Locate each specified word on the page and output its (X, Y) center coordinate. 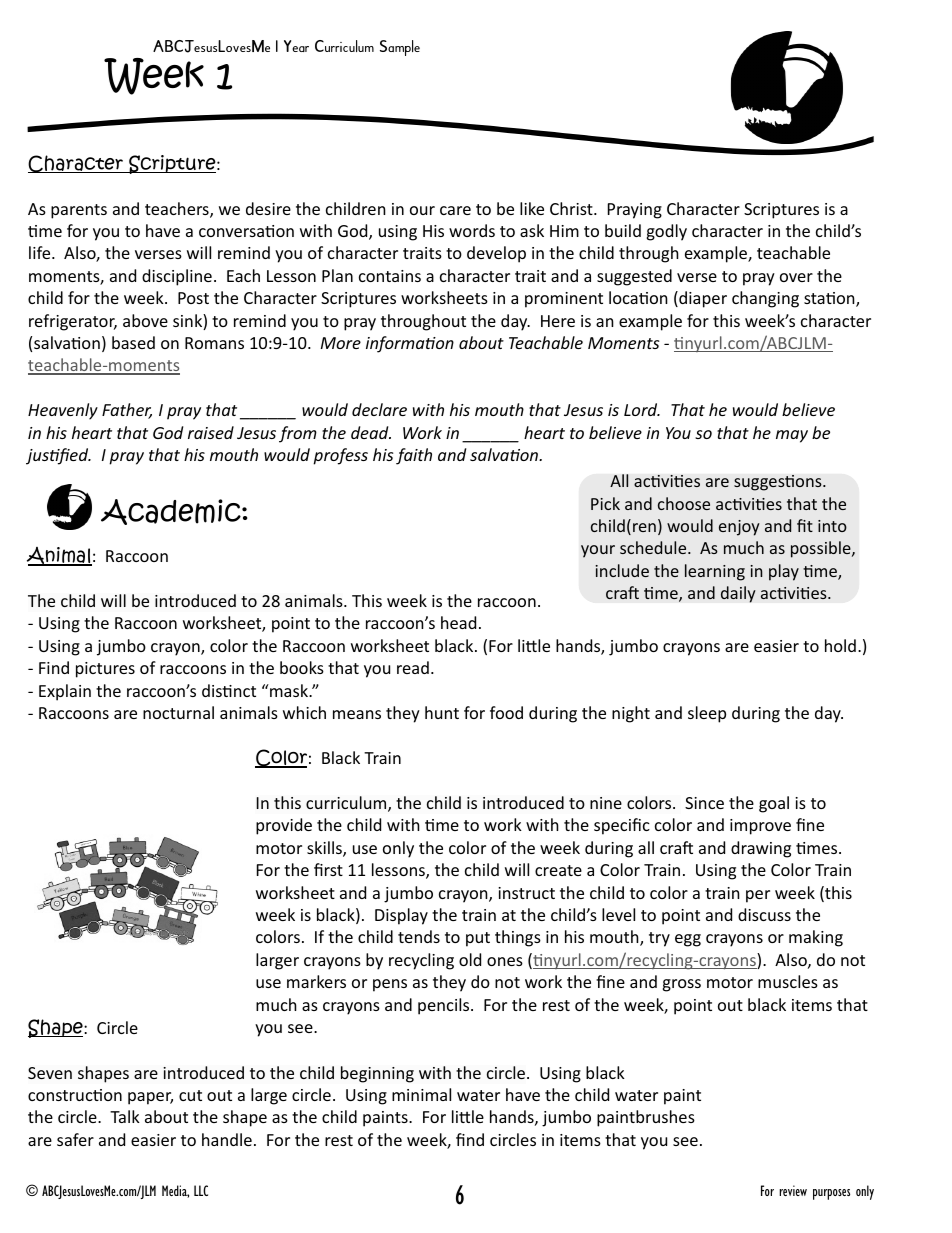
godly (666, 232)
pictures (105, 670)
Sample (400, 48)
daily (738, 594)
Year (296, 46)
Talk (125, 1116)
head (458, 622)
